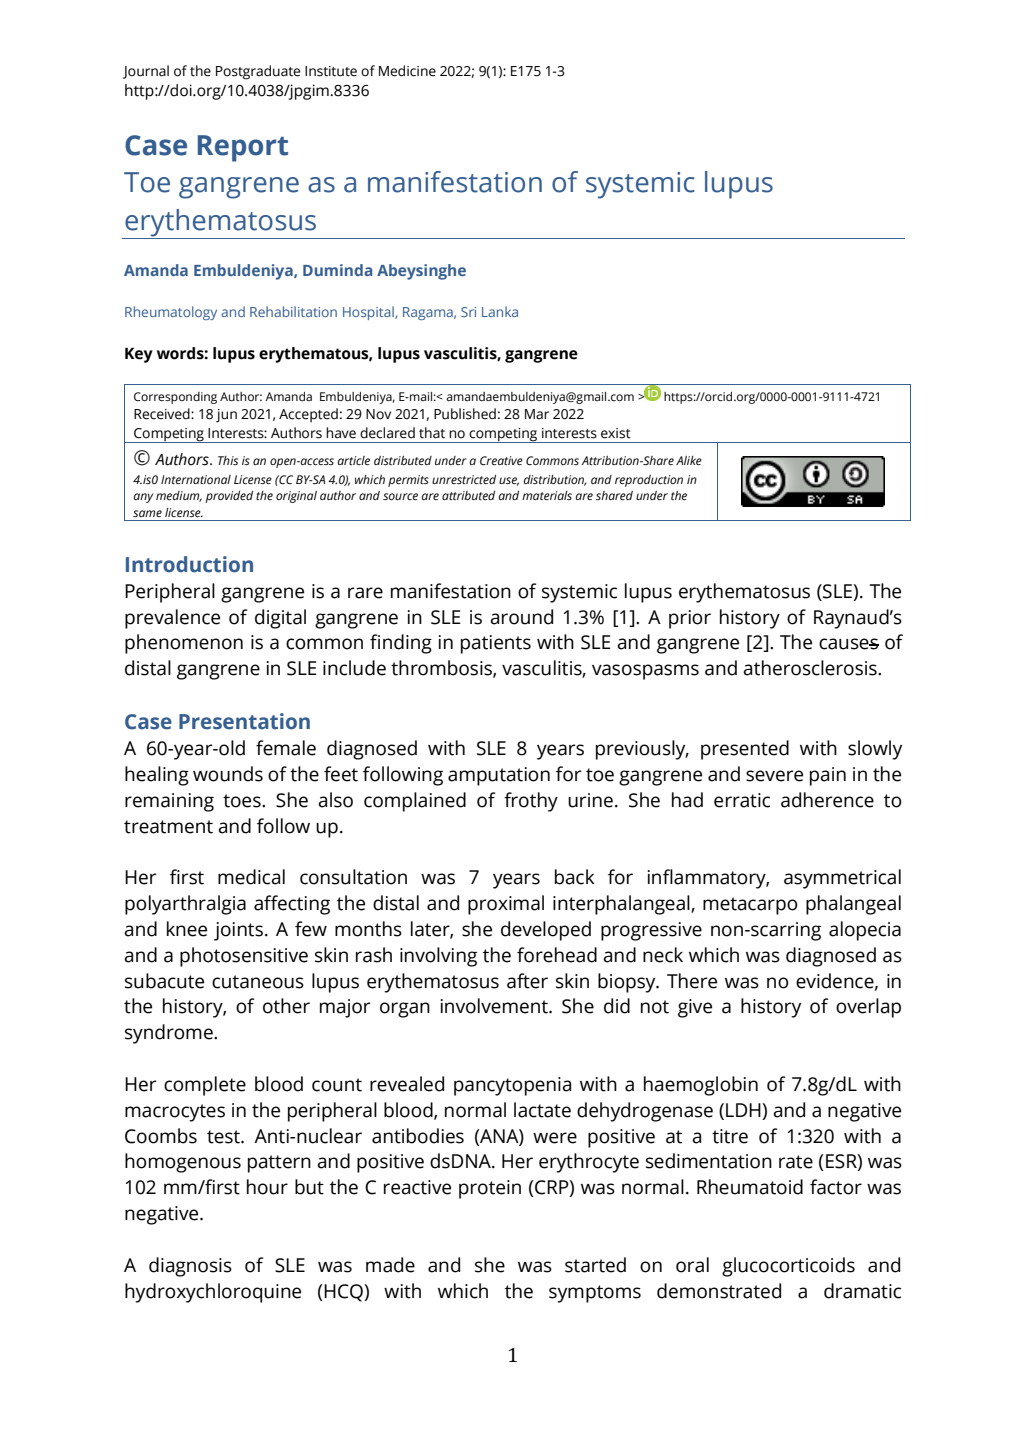 Image resolution: width=1026 pixels, height=1452 pixels. What do you see at coordinates (244, 721) in the screenshot?
I see `Presentation` at bounding box center [244, 721].
